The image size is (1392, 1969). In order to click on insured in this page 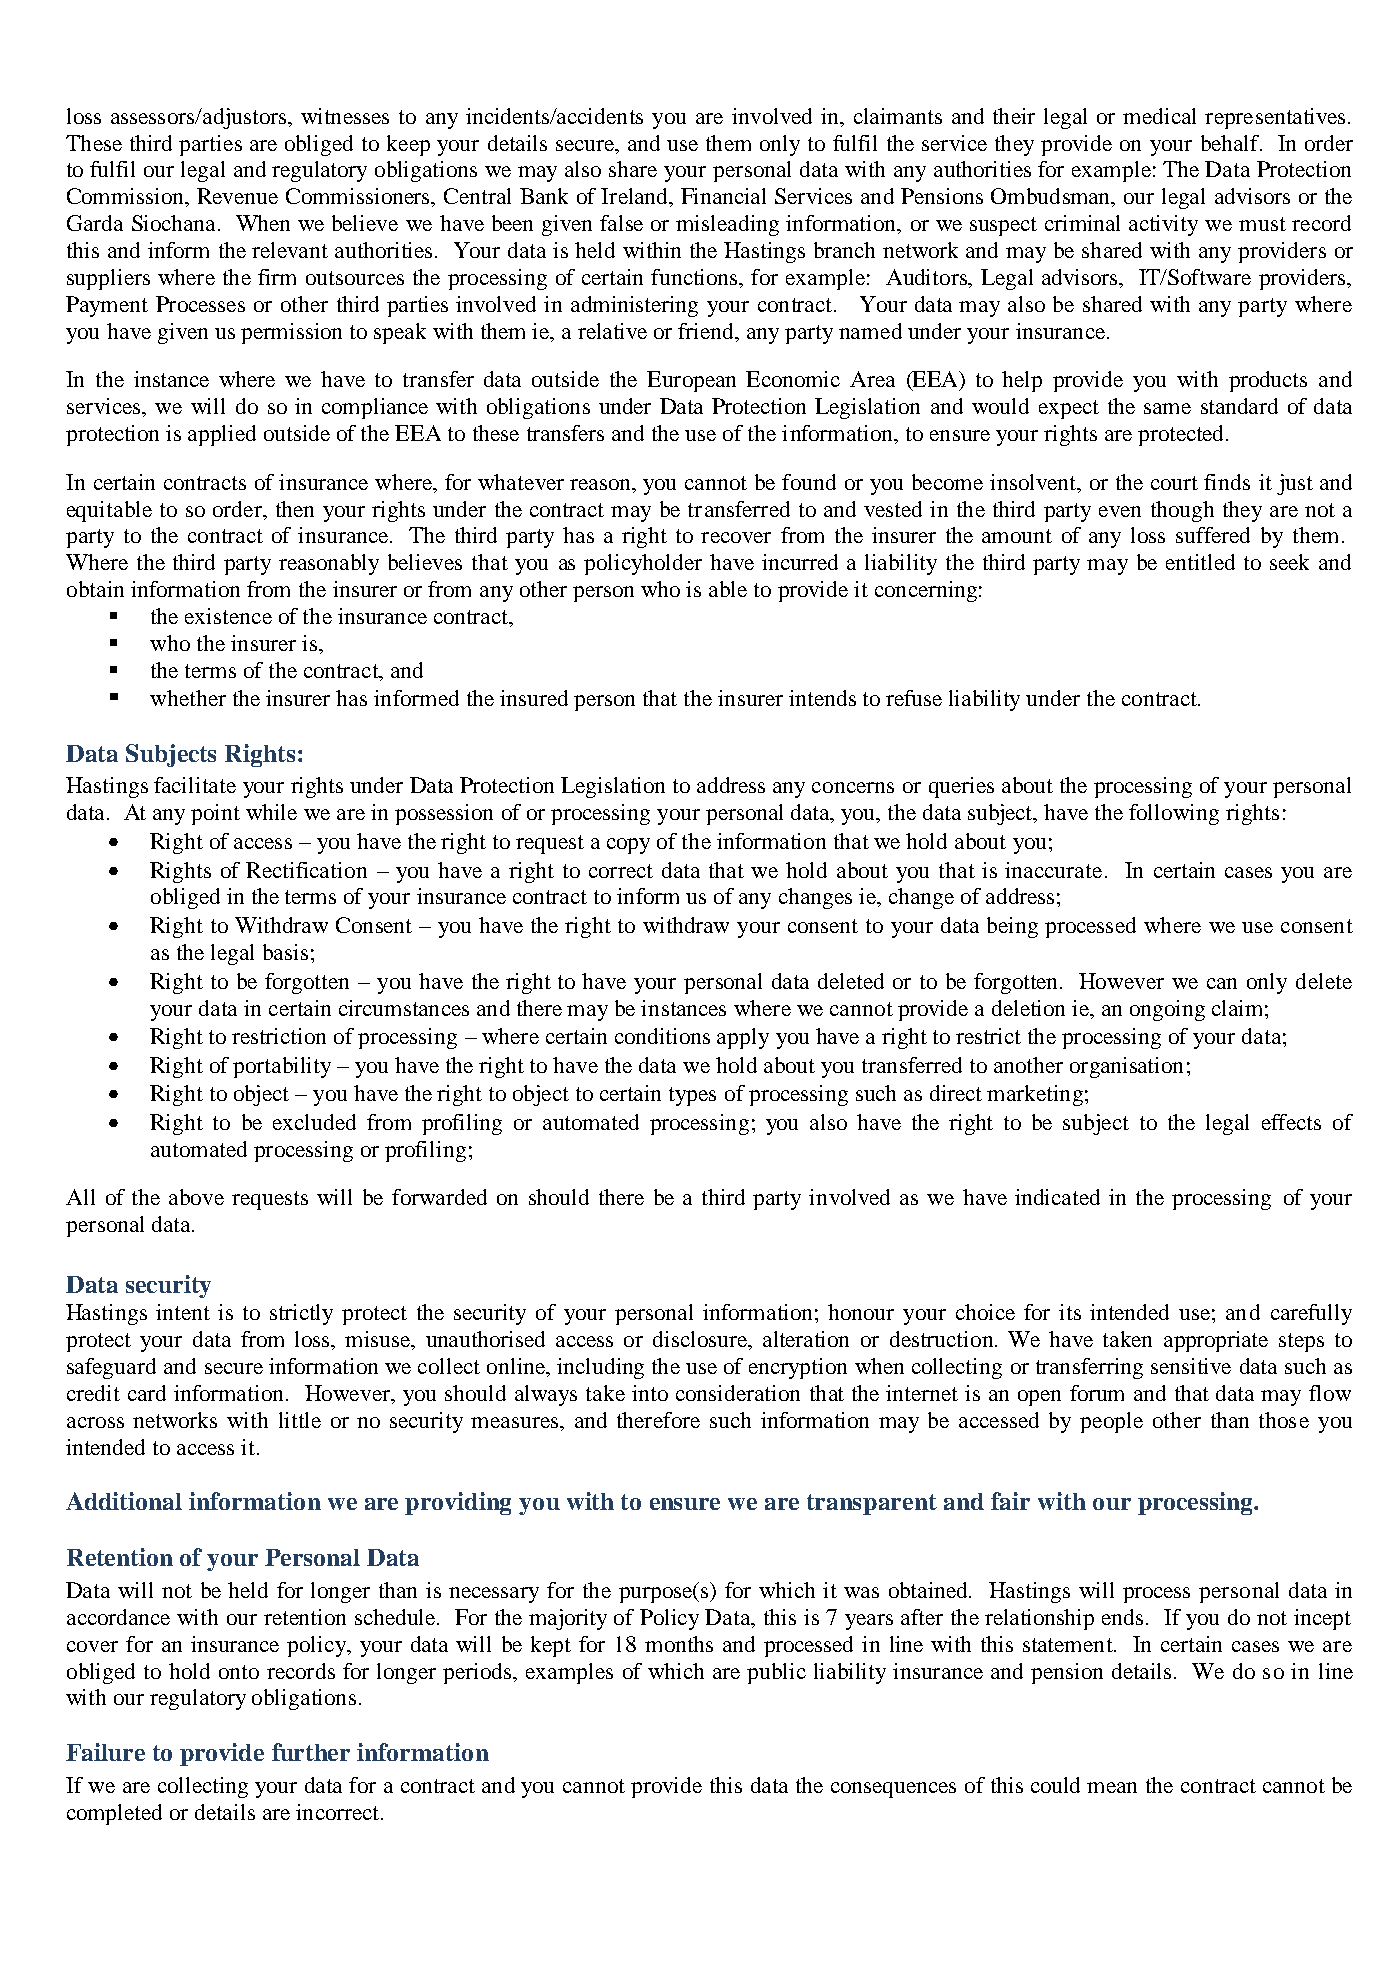, I will do `click(534, 698)`.
